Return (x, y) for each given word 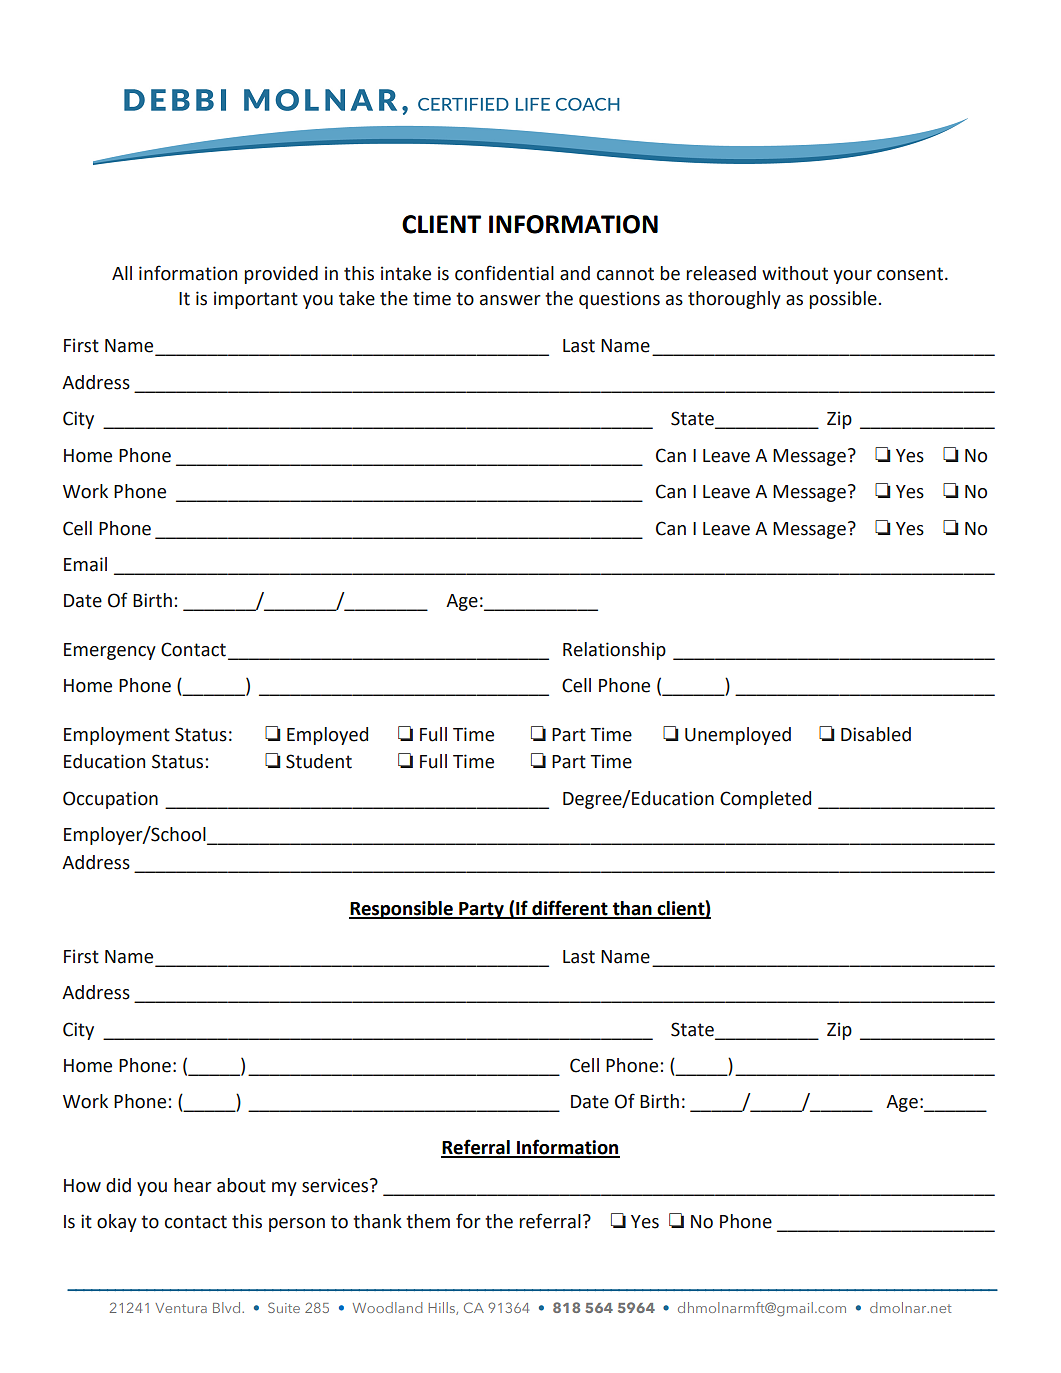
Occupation (110, 800)
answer (510, 300)
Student (319, 761)
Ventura (181, 1308)
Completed (765, 800)
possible (843, 300)
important (256, 300)
